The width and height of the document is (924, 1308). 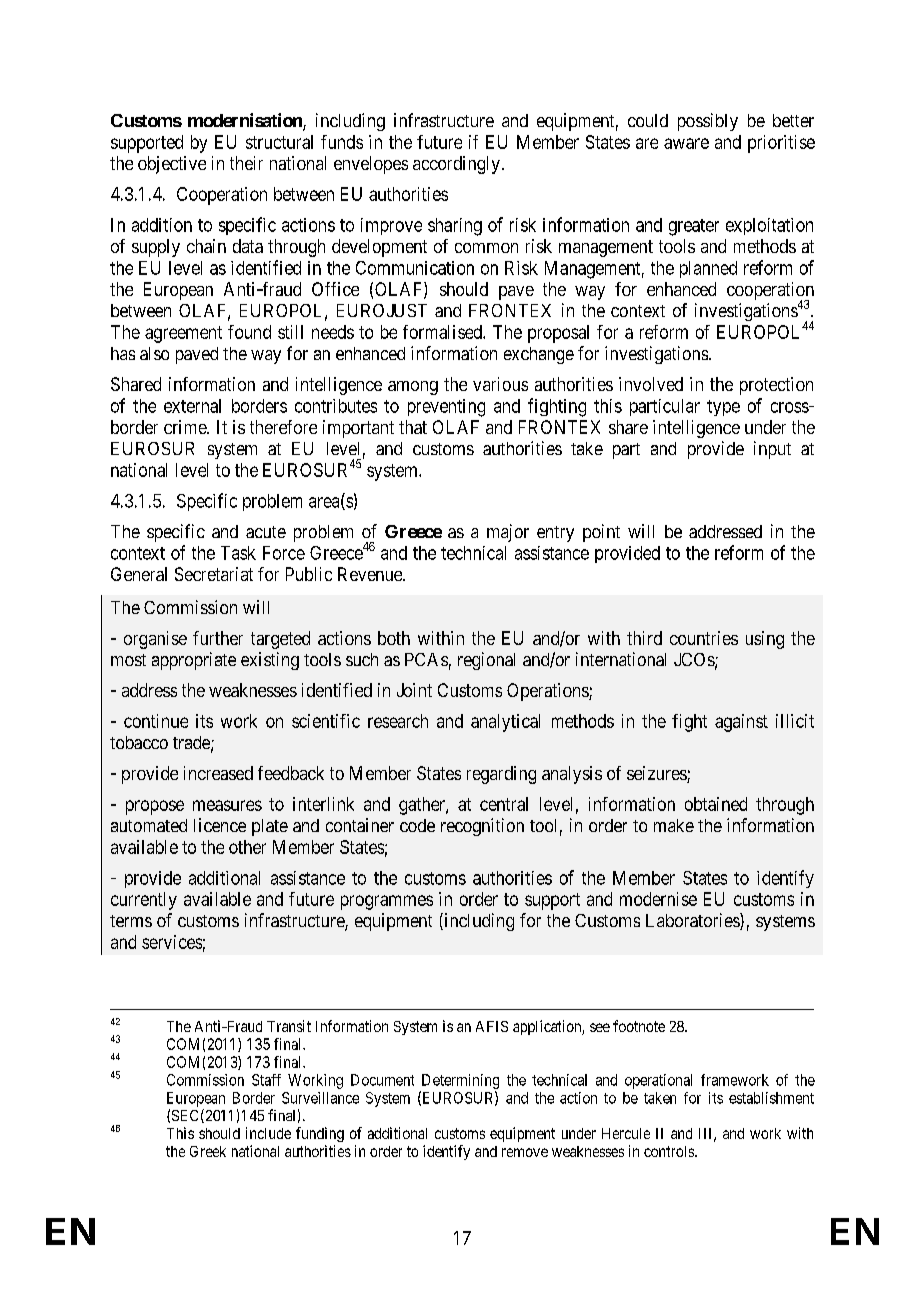 I want to click on external, so click(x=192, y=406).
